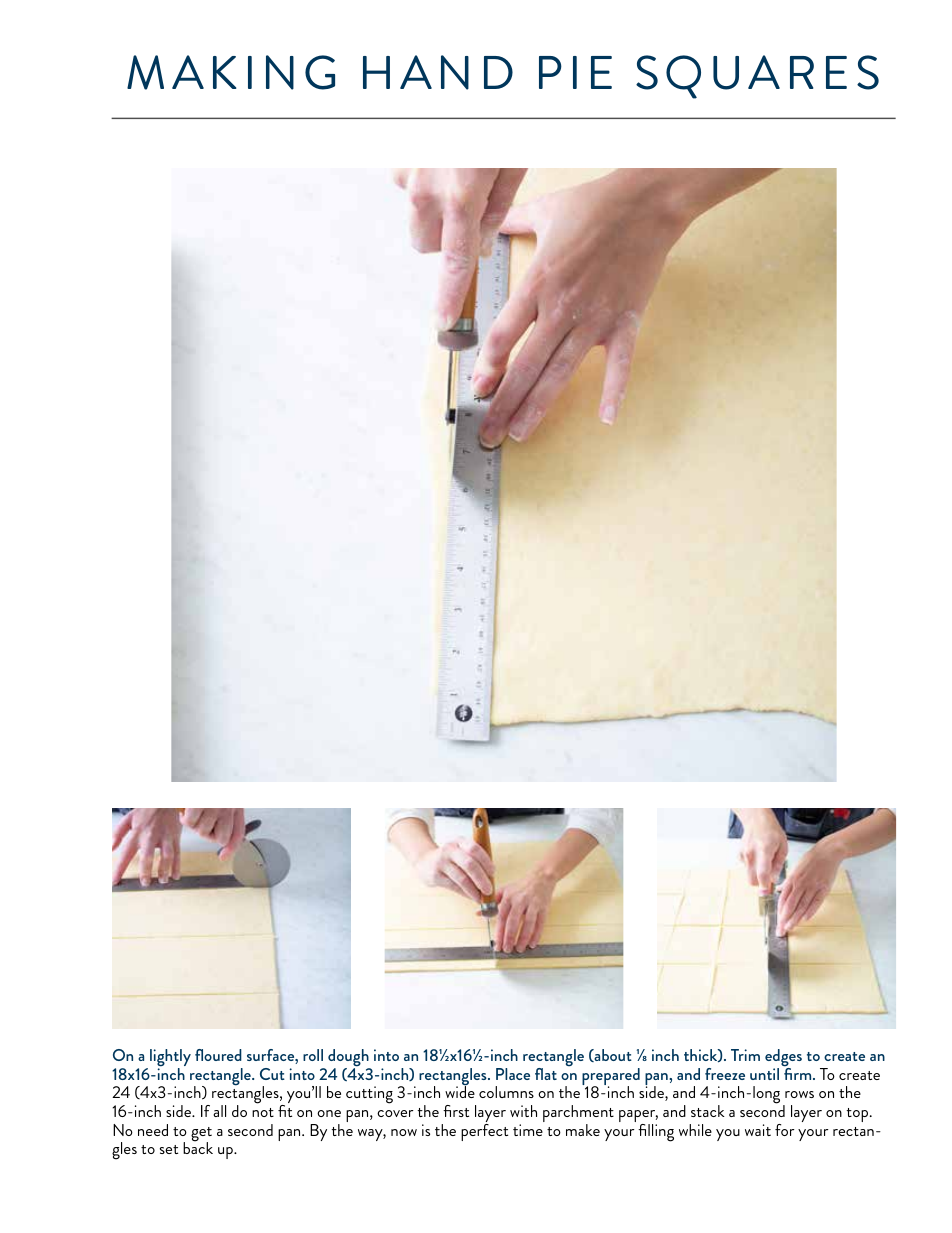  What do you see at coordinates (484, 1132) in the screenshot?
I see `perfect` at bounding box center [484, 1132].
